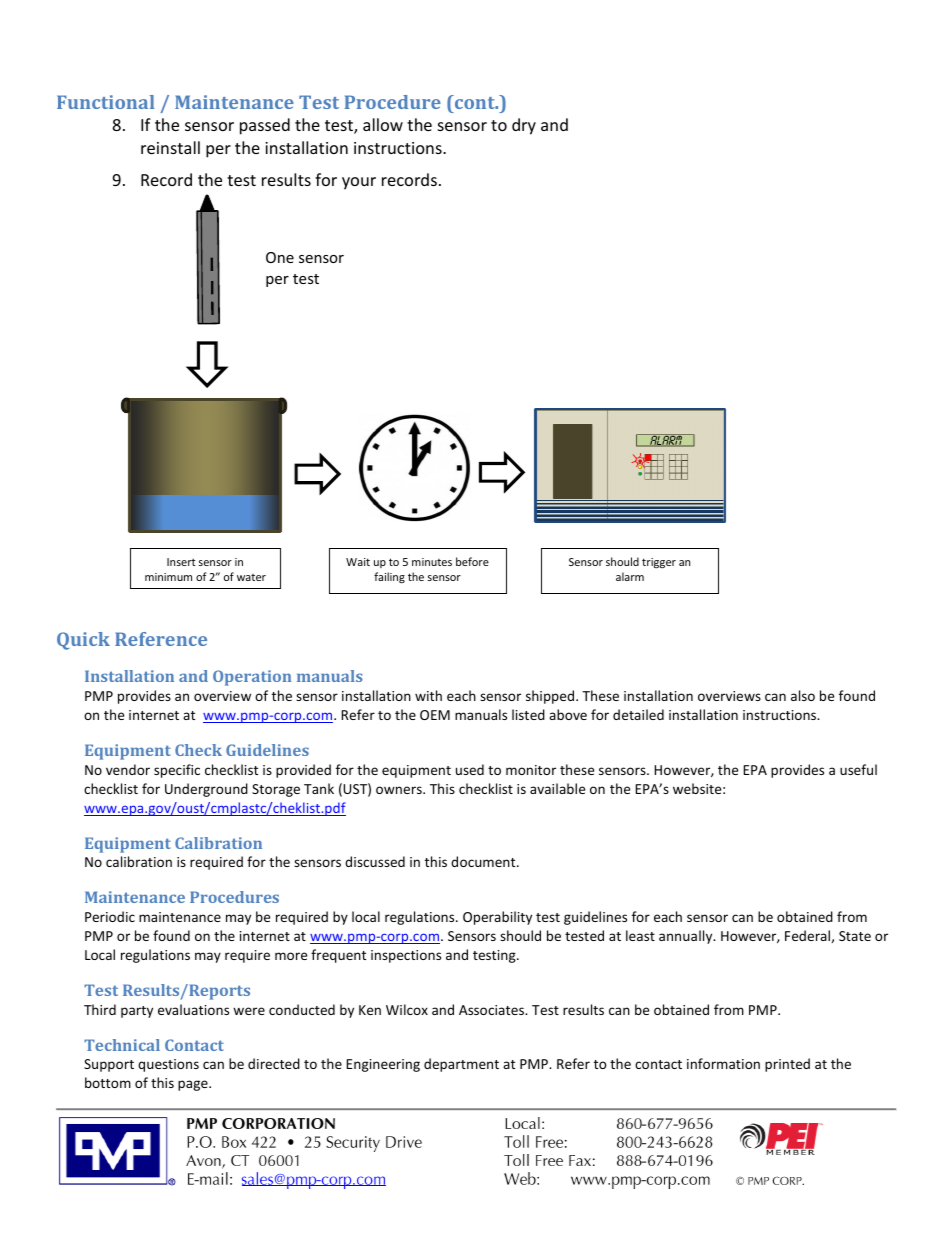  What do you see at coordinates (168, 577) in the image?
I see `minimum` at bounding box center [168, 577].
